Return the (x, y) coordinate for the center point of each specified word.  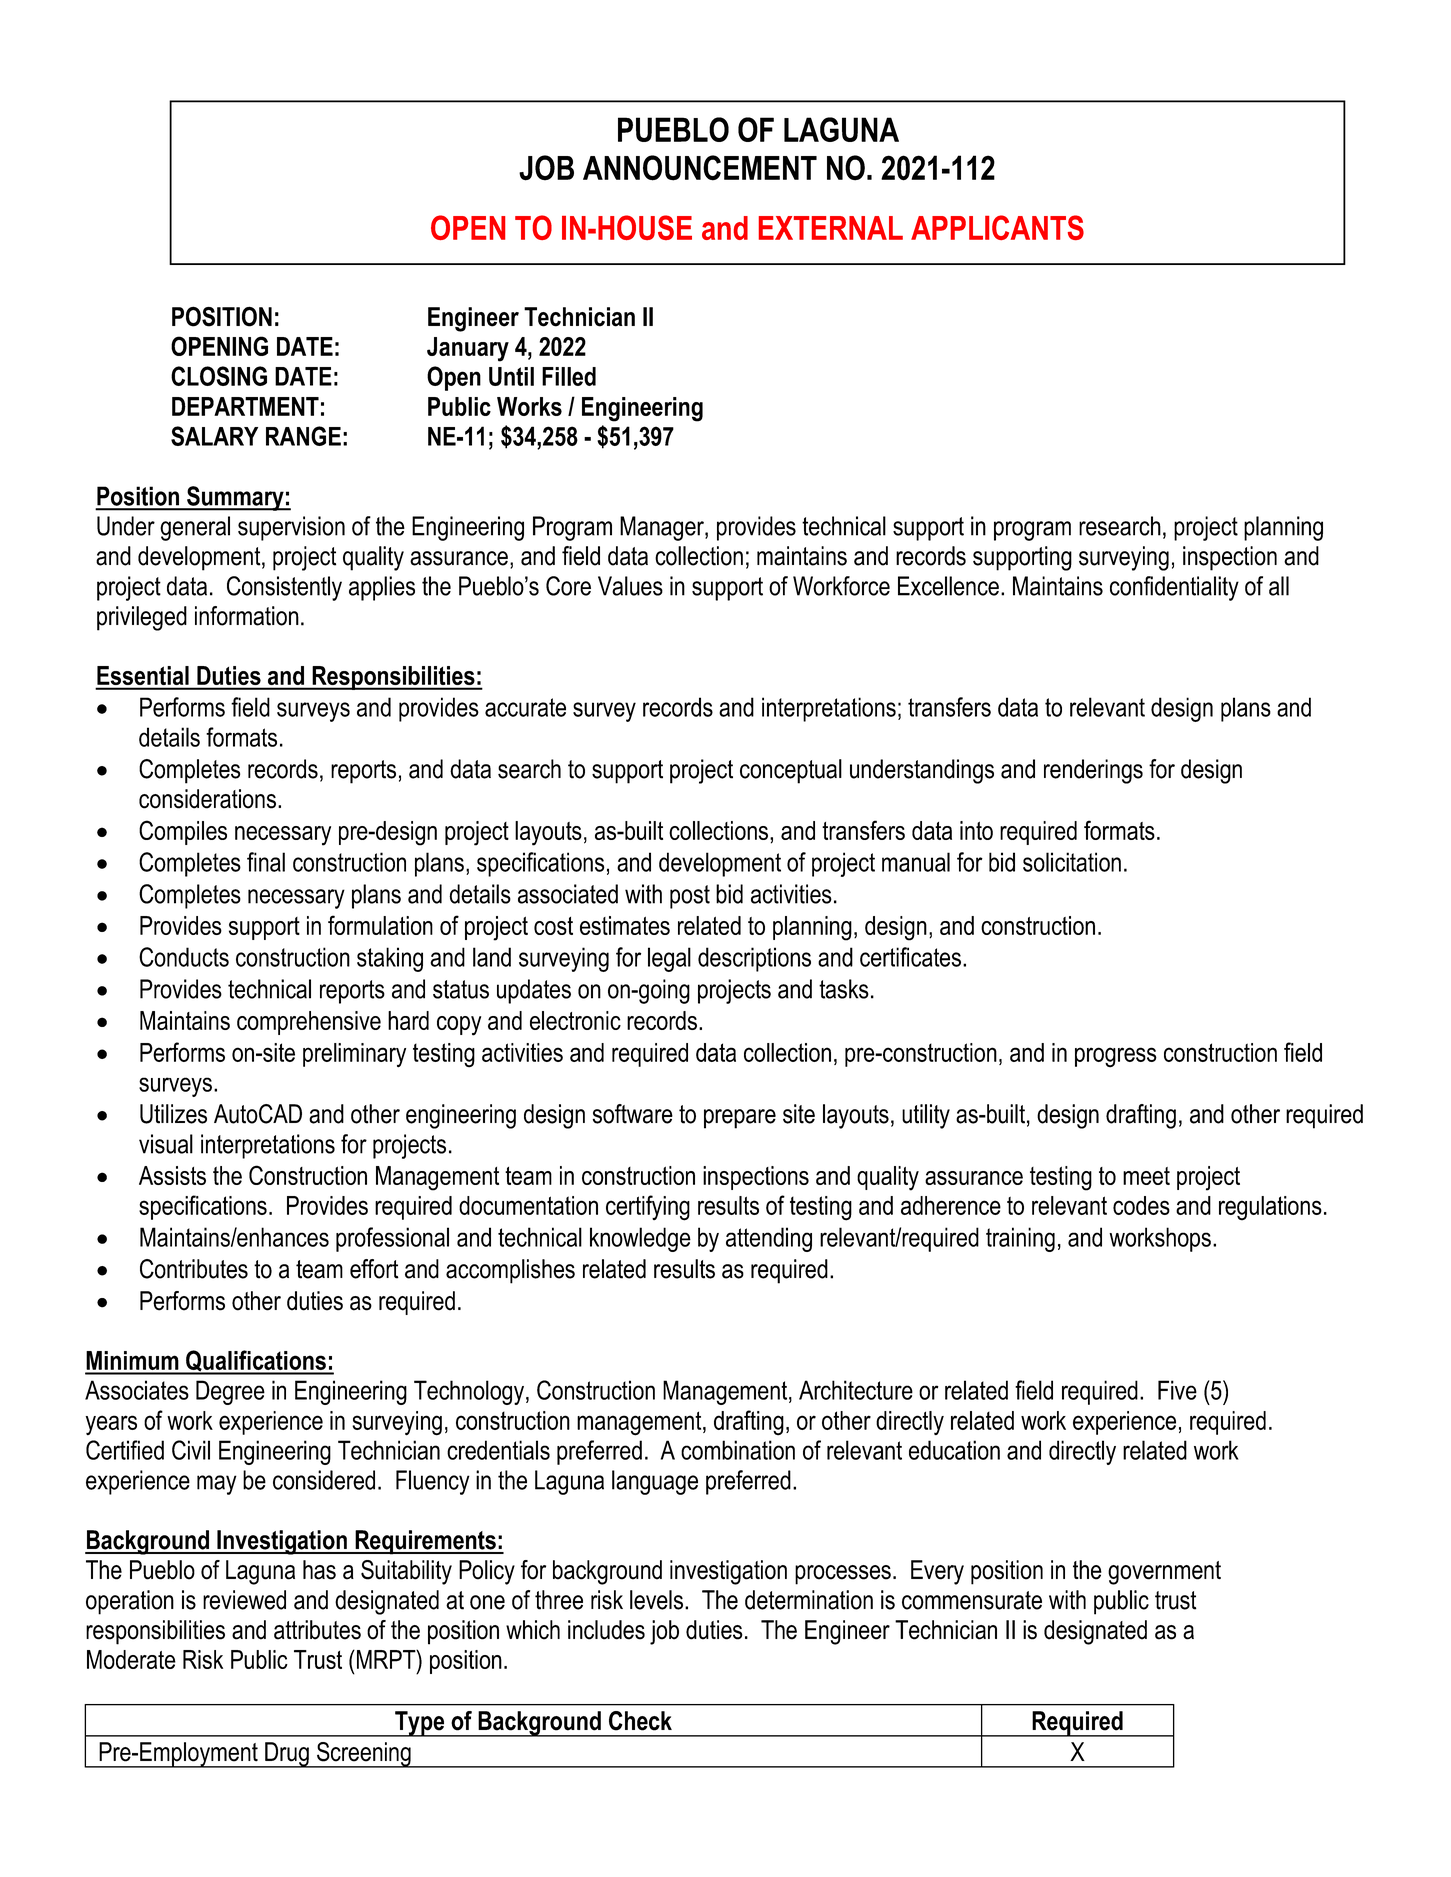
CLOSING (219, 376)
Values (630, 586)
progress (1116, 1057)
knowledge (640, 1239)
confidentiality (1174, 588)
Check (640, 1721)
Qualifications (256, 1362)
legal (669, 959)
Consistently (284, 588)
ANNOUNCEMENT (700, 168)
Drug (287, 1755)
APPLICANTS (997, 227)
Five (1177, 1390)
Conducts (184, 957)
